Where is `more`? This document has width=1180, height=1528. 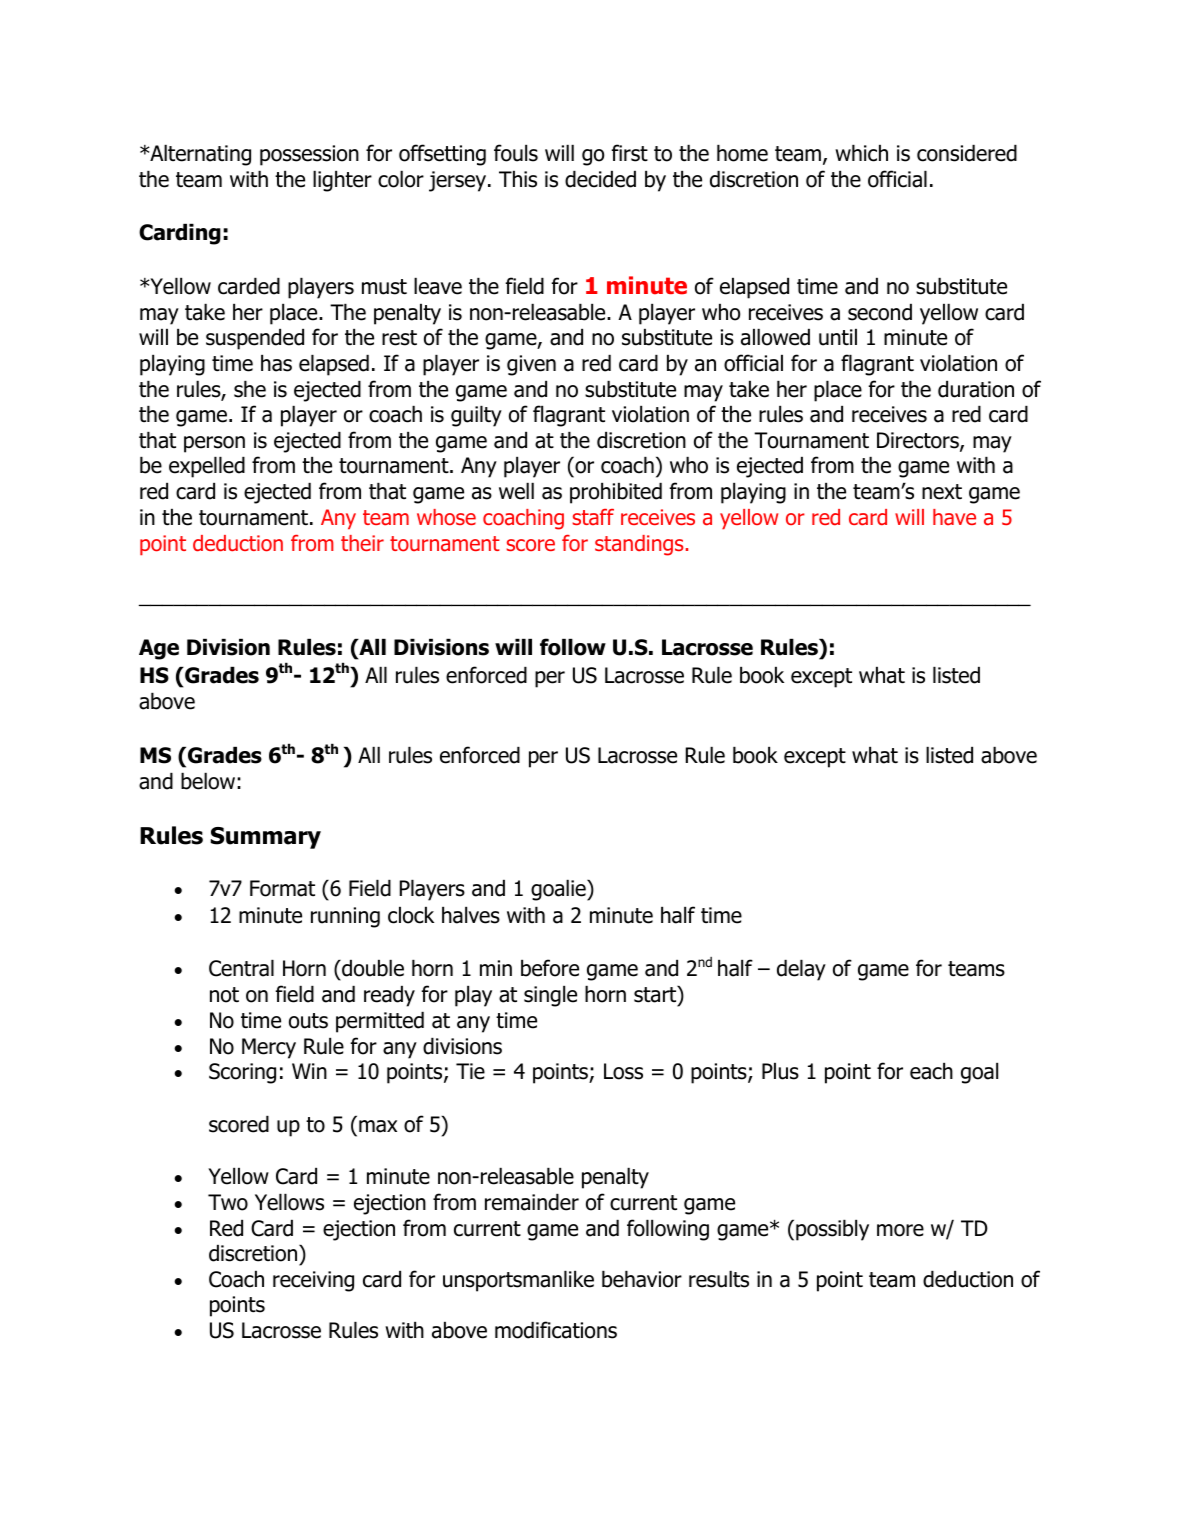
more is located at coordinates (900, 1230).
